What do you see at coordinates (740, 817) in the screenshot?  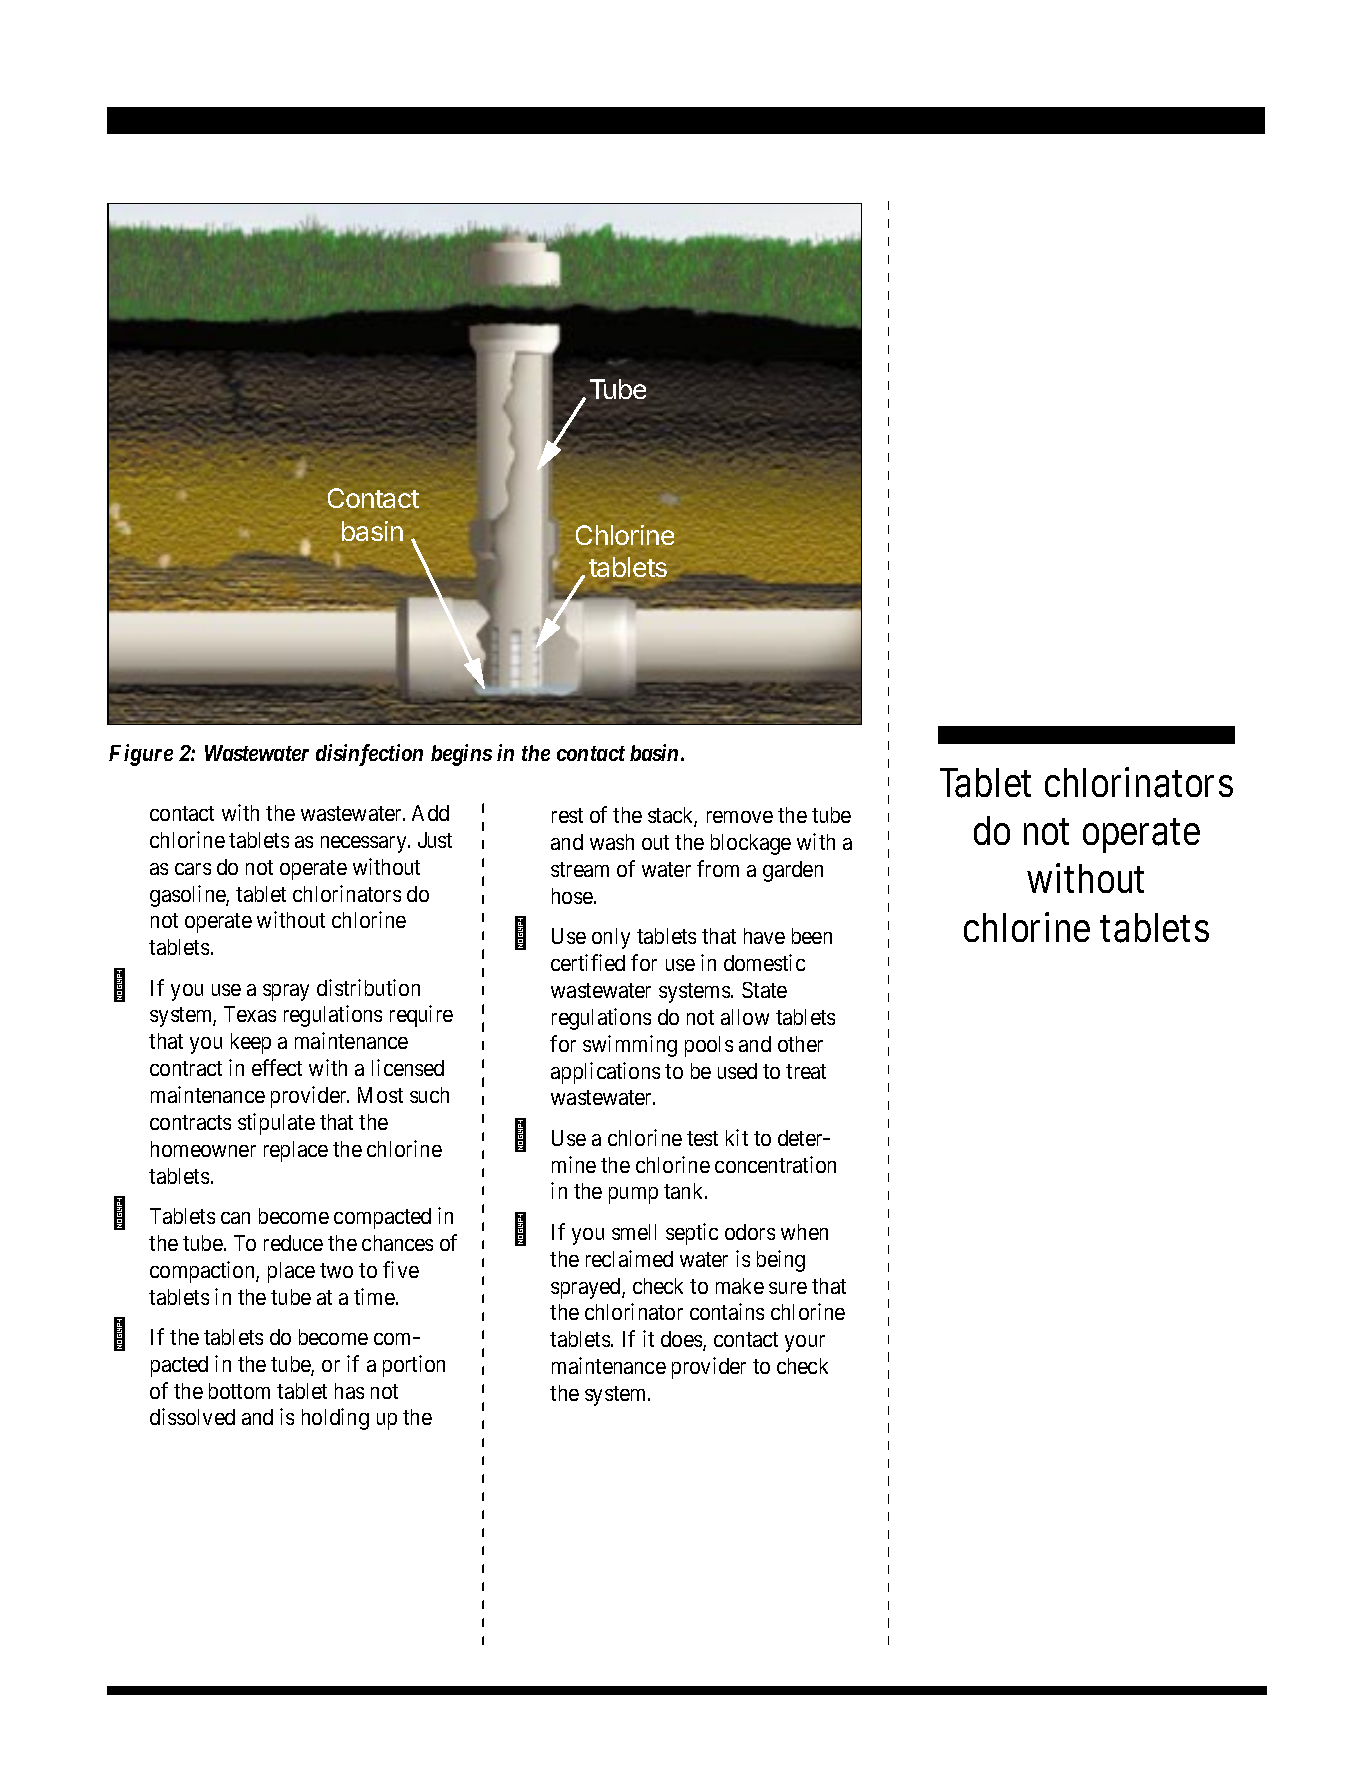 I see `remove` at bounding box center [740, 817].
